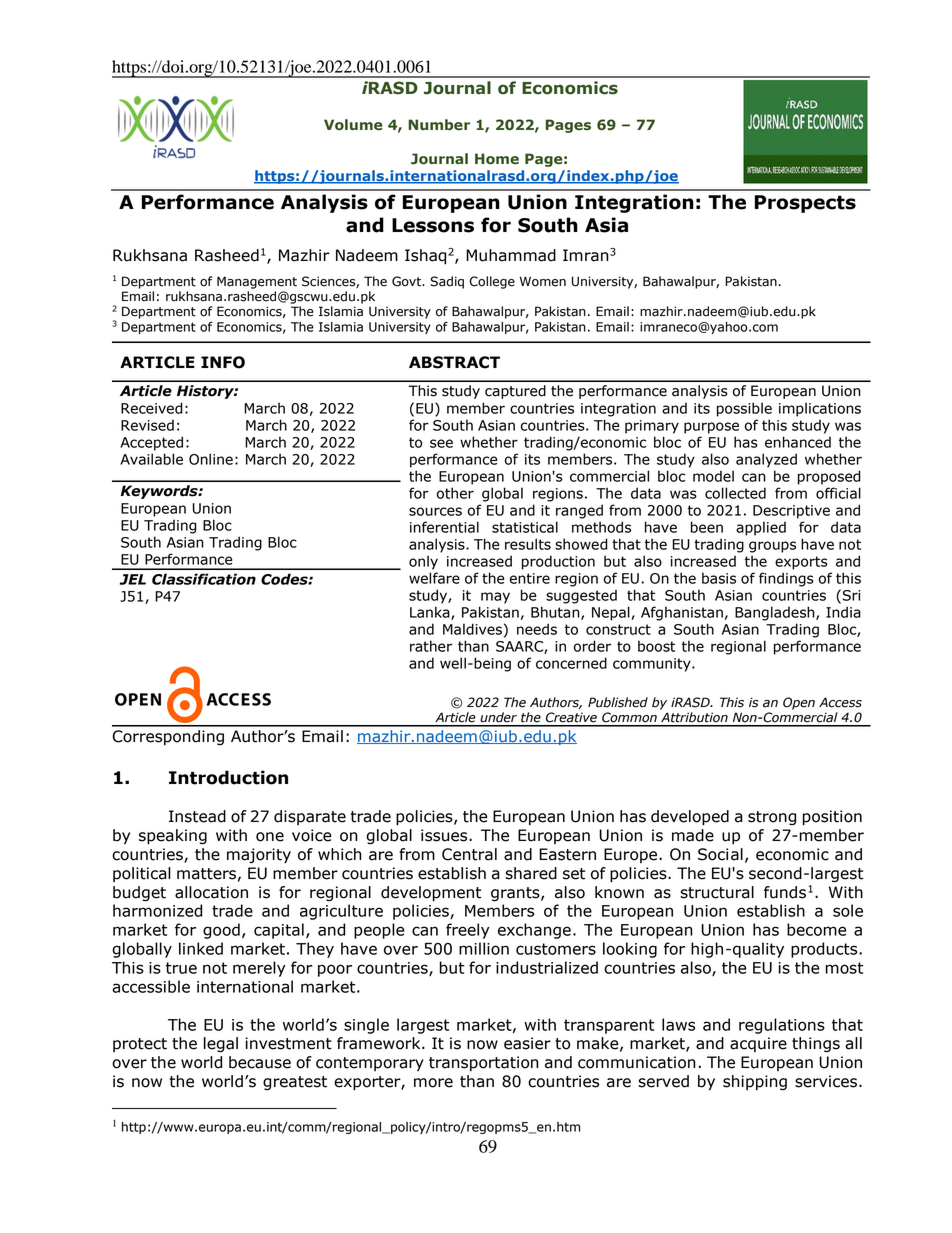 This screenshot has height=1233, width=952. Describe the element at coordinates (454, 362) in the screenshot. I see `ABSTRACT` at that location.
